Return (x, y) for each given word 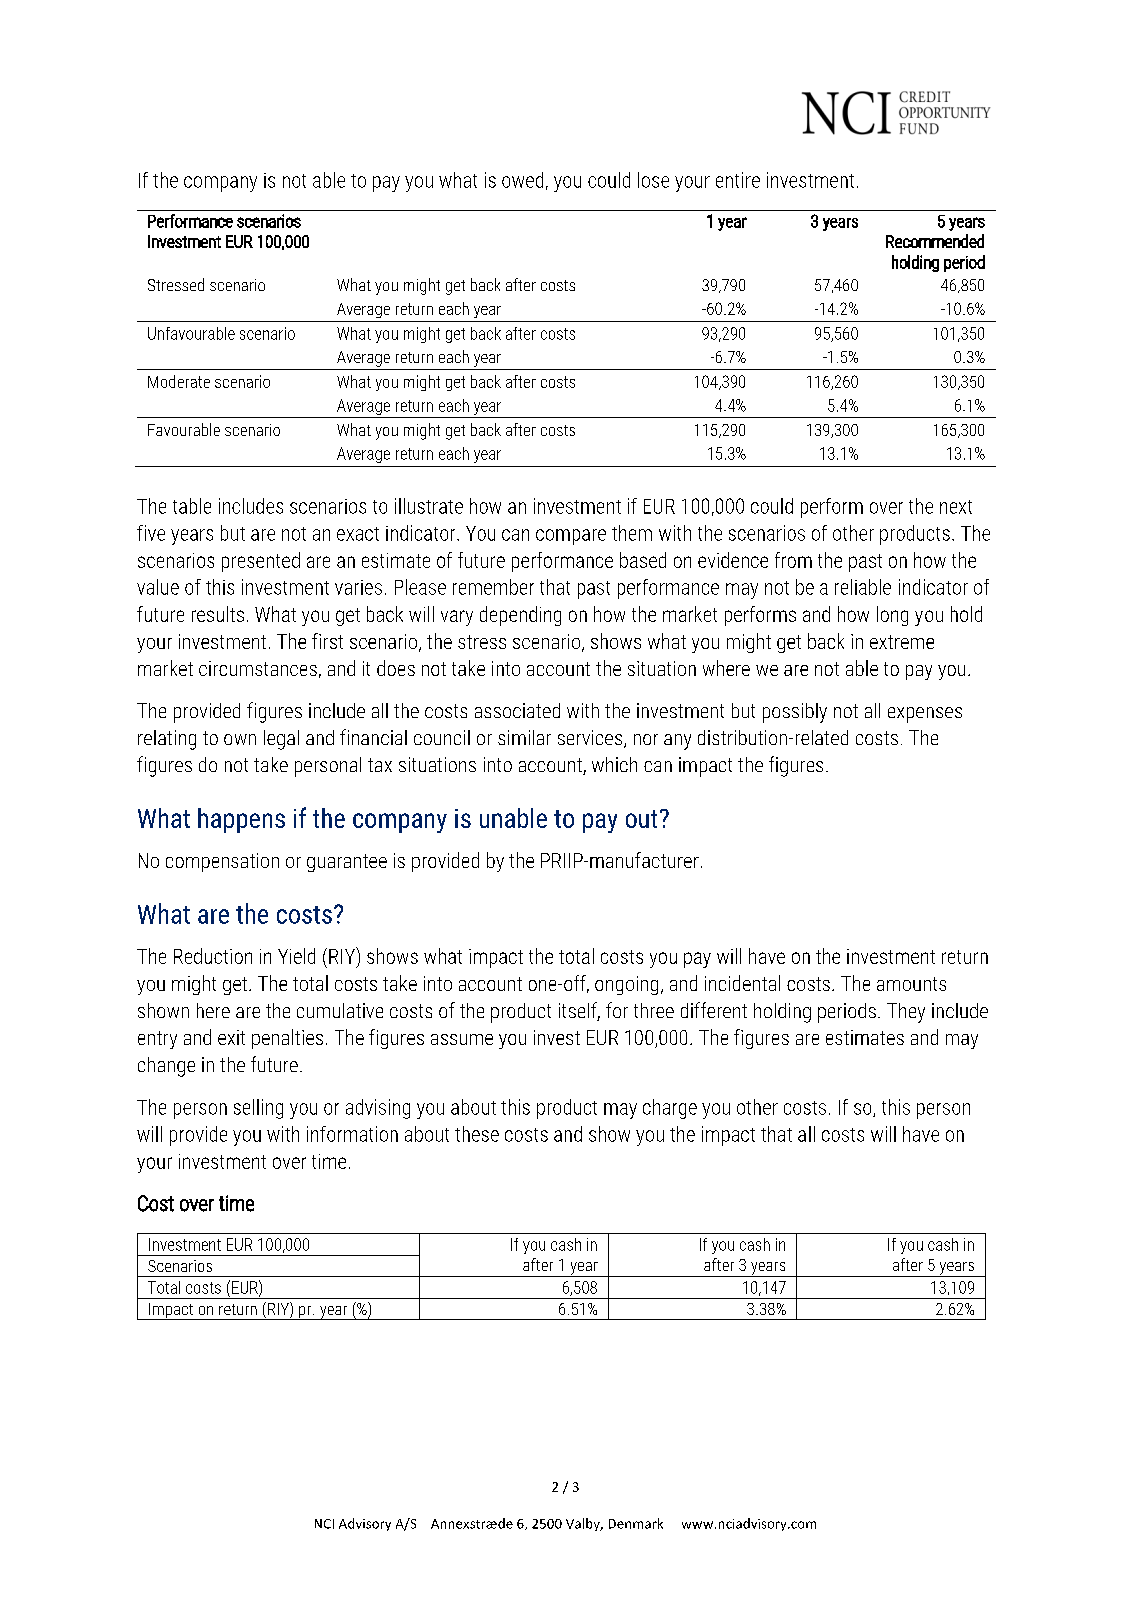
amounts (911, 984)
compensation (222, 862)
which (614, 764)
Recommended (935, 241)
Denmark (636, 1523)
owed (522, 180)
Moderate (179, 381)
